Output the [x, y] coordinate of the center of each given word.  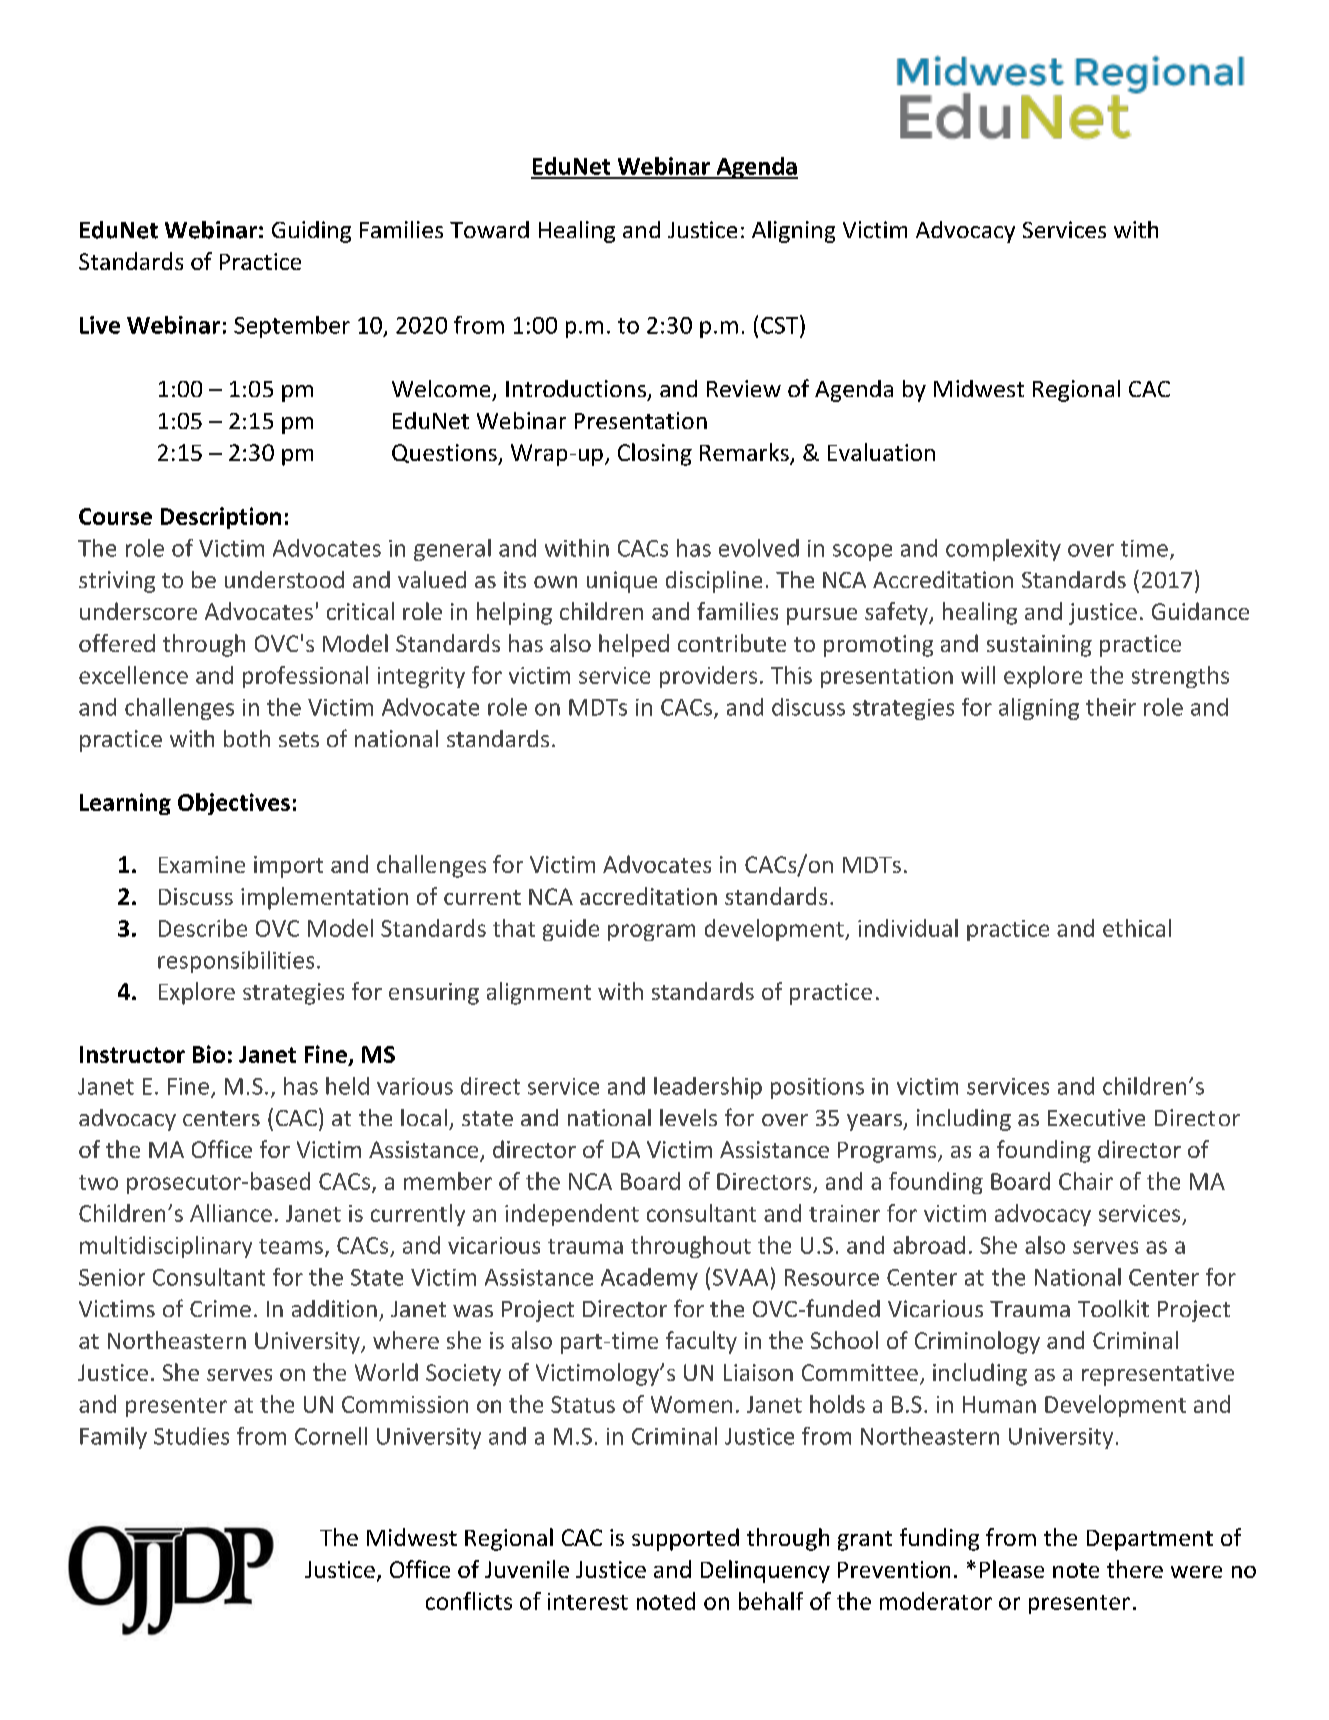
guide [571, 930]
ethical [1137, 928]
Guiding [311, 232]
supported [685, 1539]
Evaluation [881, 452]
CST [781, 324]
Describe [203, 928]
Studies [191, 1436]
